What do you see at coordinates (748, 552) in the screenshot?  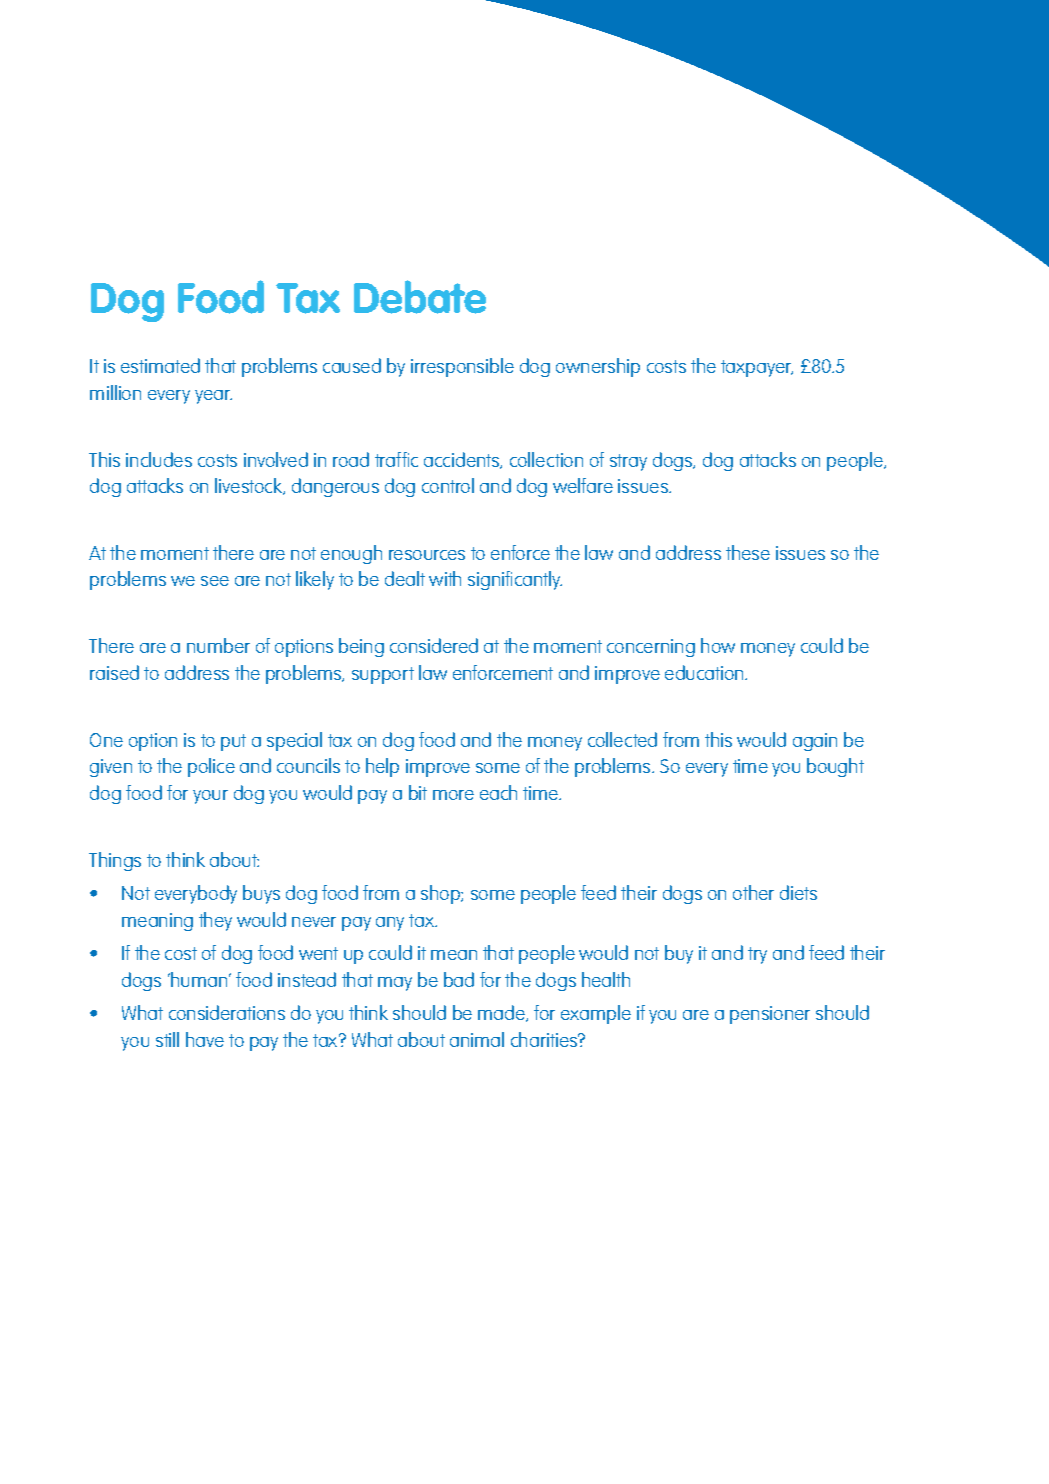 I see `these` at bounding box center [748, 552].
